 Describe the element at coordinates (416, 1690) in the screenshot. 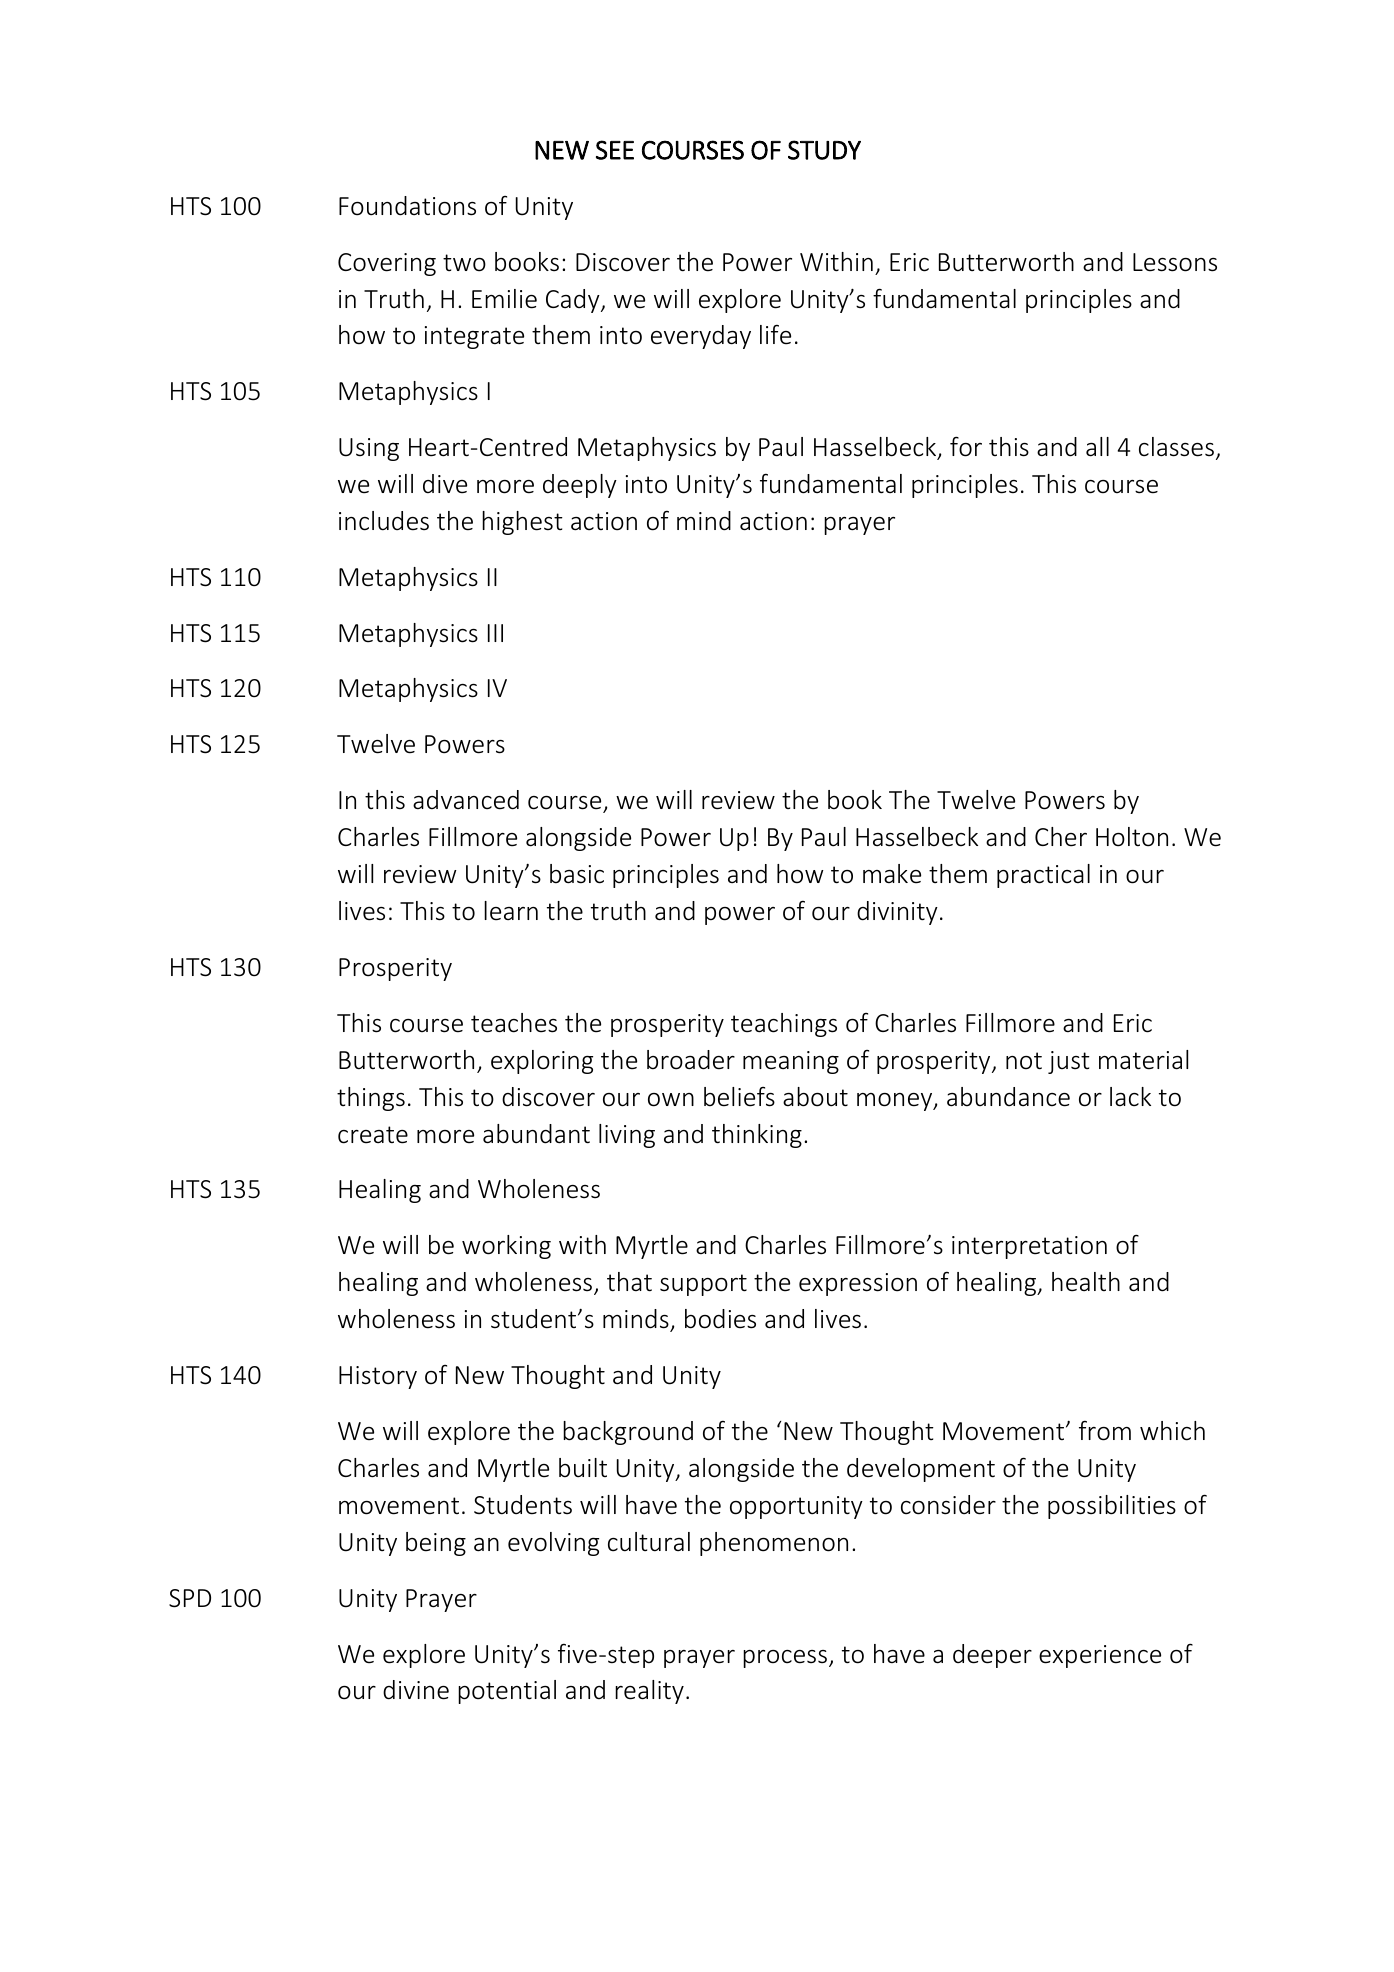

I see `divine` at that location.
